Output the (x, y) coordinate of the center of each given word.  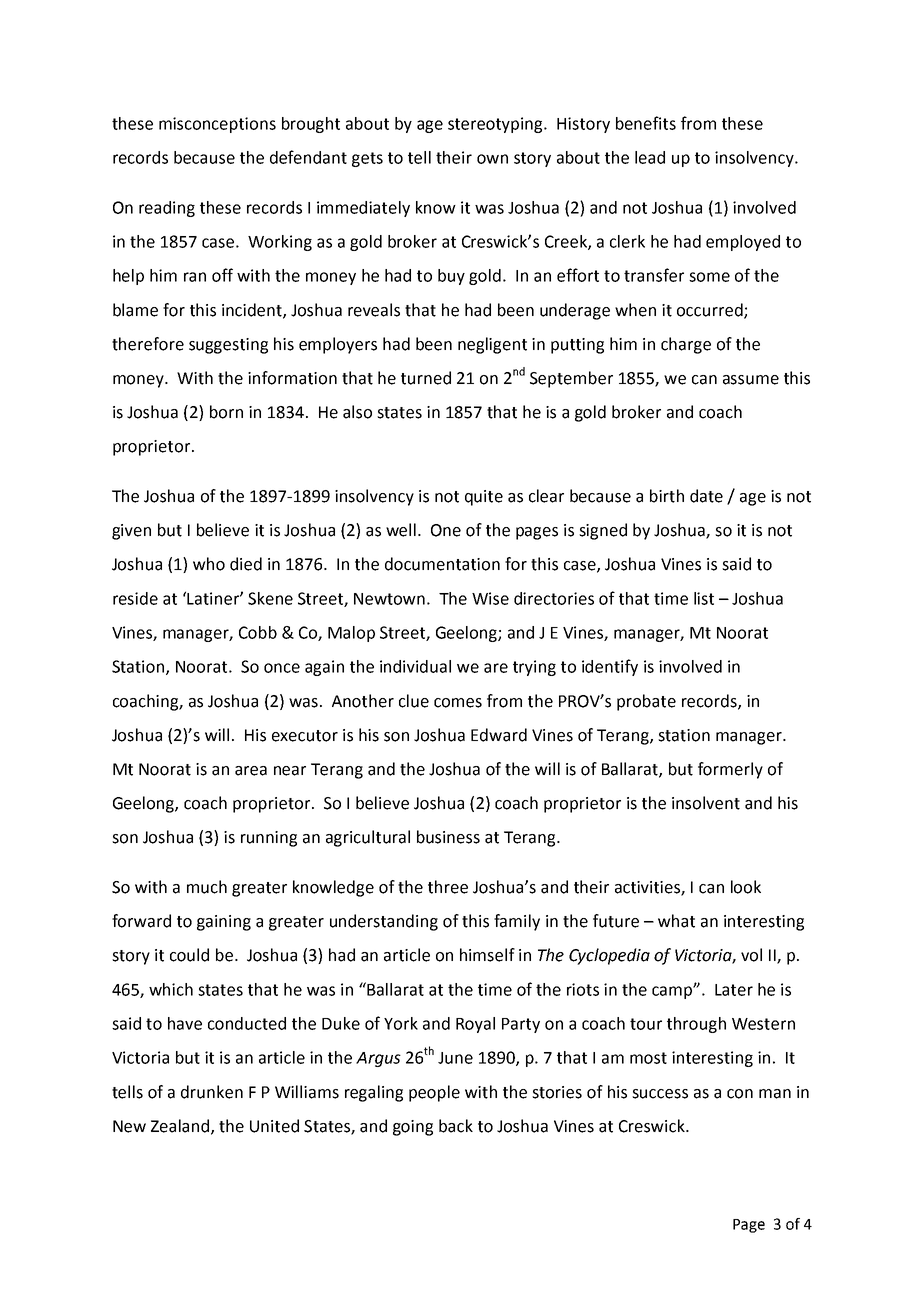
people (434, 1093)
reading (167, 209)
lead (650, 157)
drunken (212, 1092)
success (660, 1094)
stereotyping (496, 125)
